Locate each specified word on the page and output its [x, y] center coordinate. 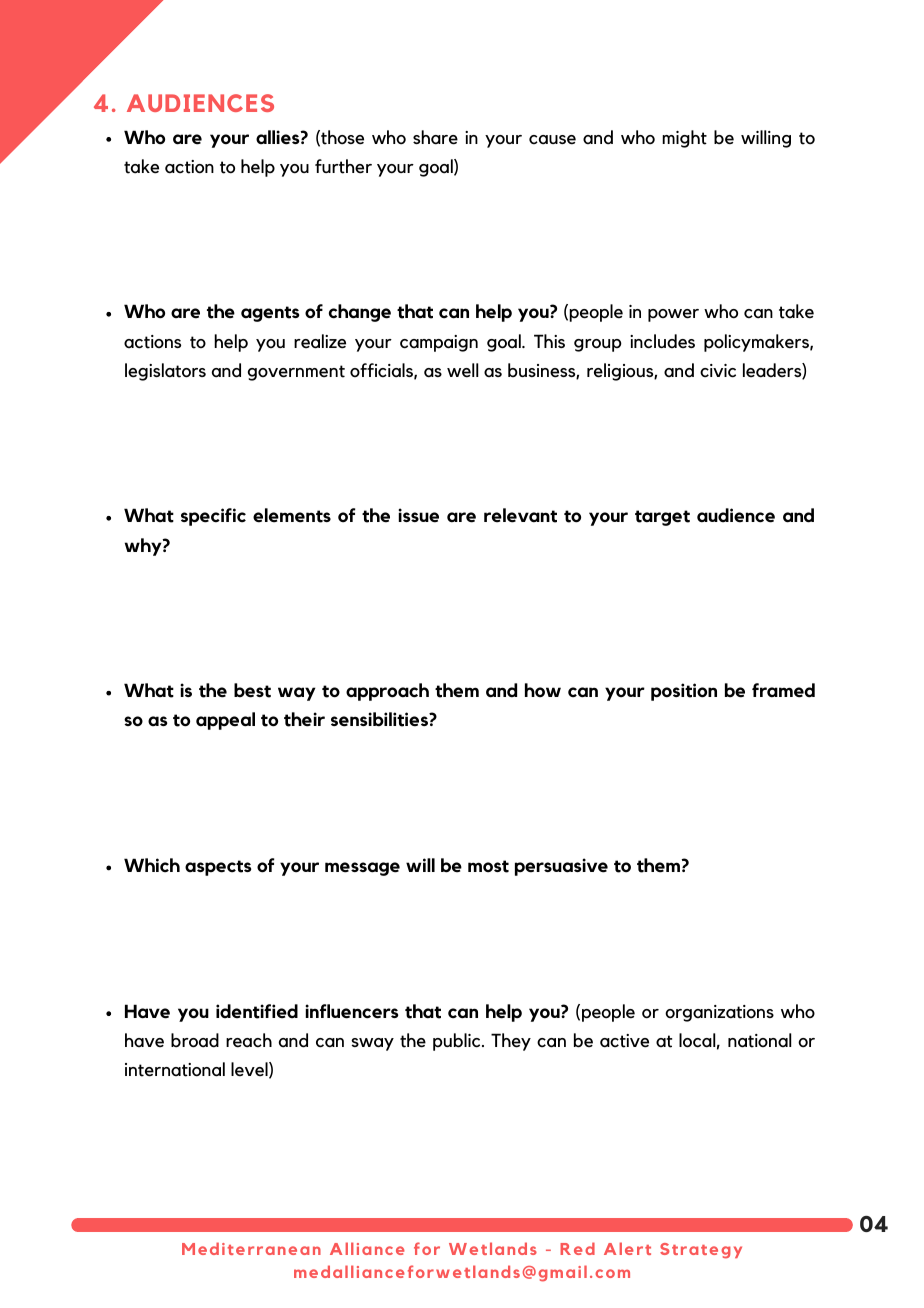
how [543, 690]
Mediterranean [251, 1248]
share [435, 137]
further [343, 166]
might [684, 139]
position [684, 692]
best [252, 690]
